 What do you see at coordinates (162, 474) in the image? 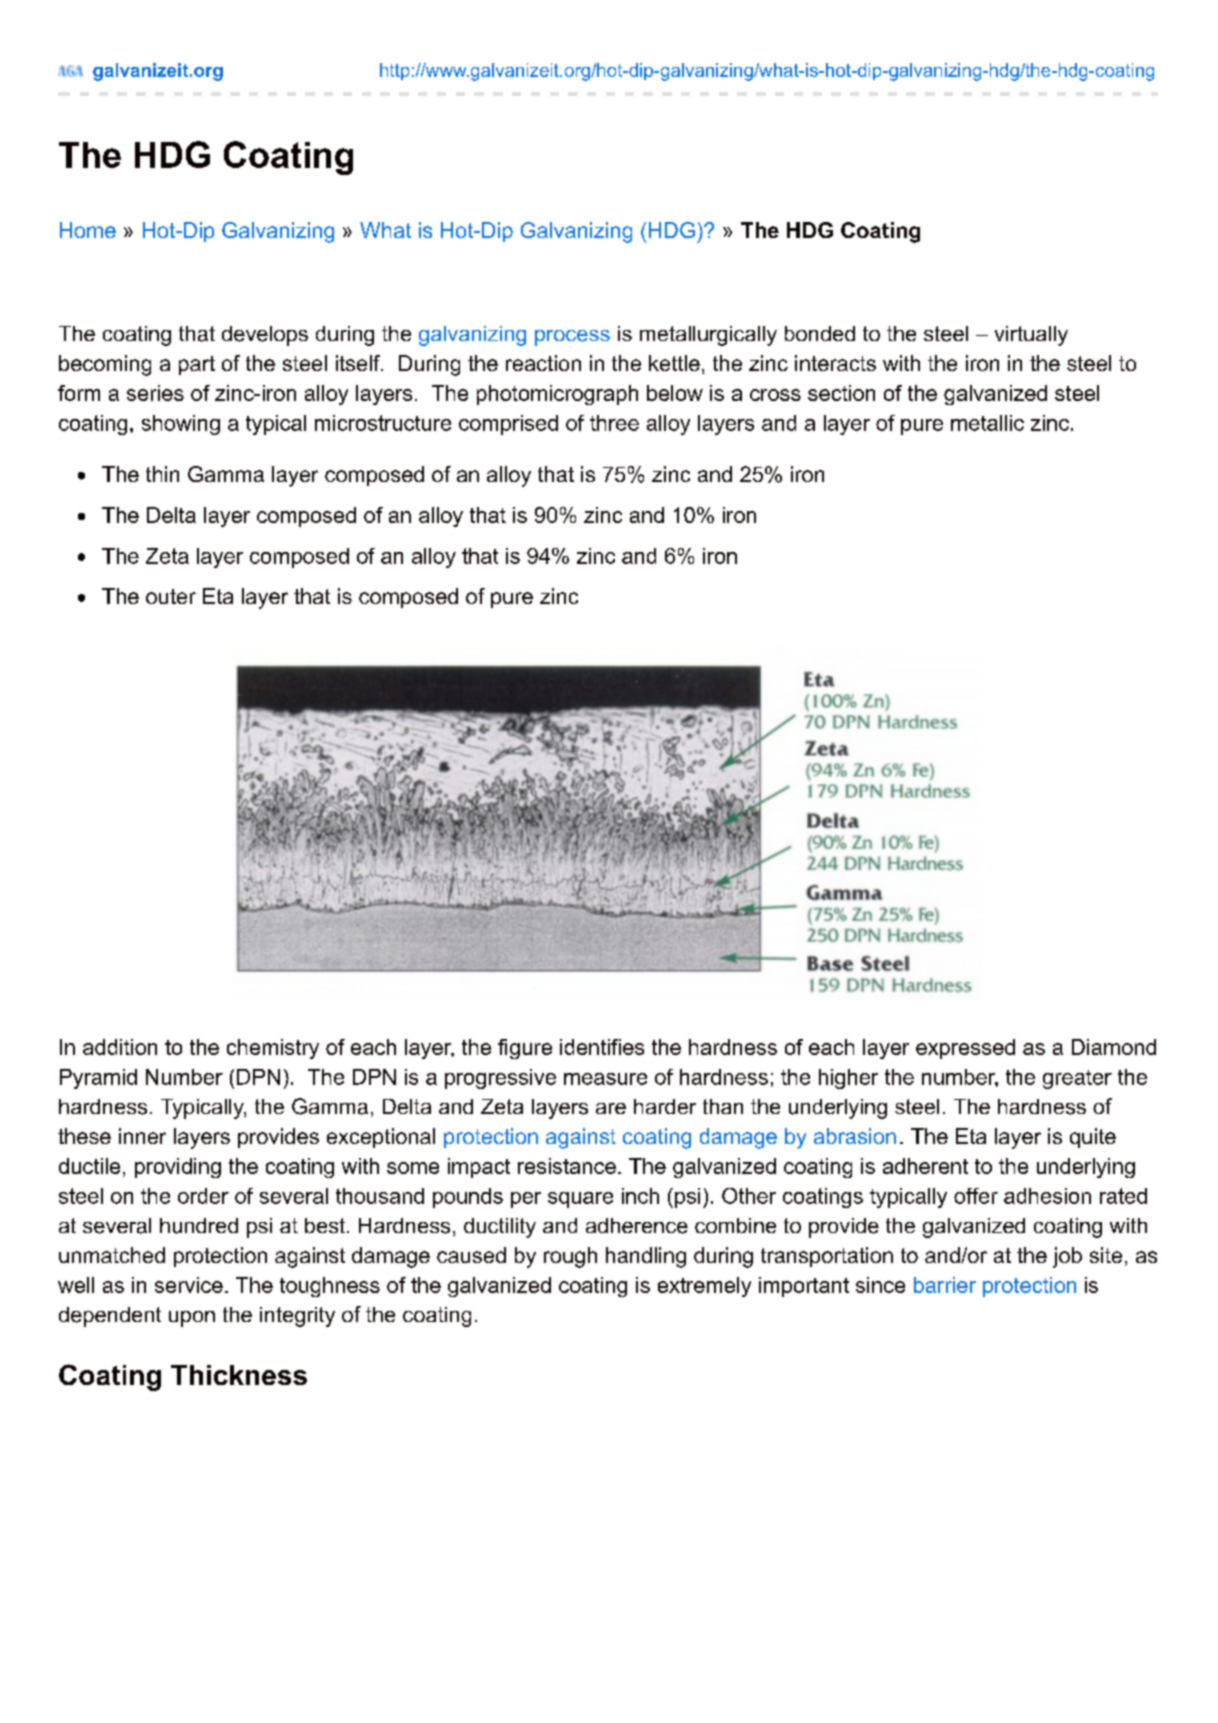
I see `thin` at bounding box center [162, 474].
